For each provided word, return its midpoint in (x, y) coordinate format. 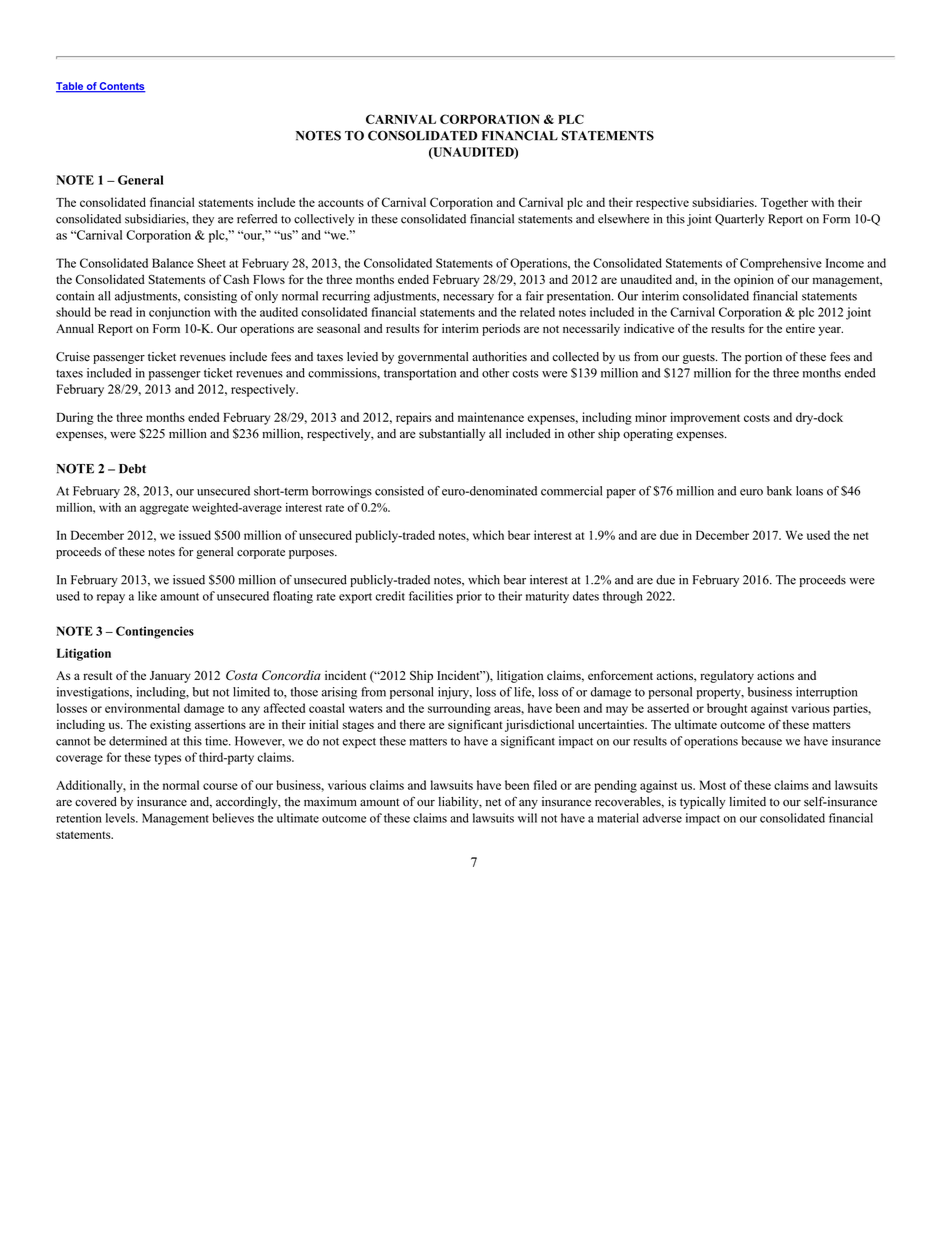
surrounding (459, 709)
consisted (399, 491)
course (220, 786)
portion (763, 358)
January (170, 677)
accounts (341, 203)
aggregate (164, 509)
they (203, 220)
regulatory (727, 676)
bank (779, 491)
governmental (433, 358)
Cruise (73, 357)
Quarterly (740, 220)
